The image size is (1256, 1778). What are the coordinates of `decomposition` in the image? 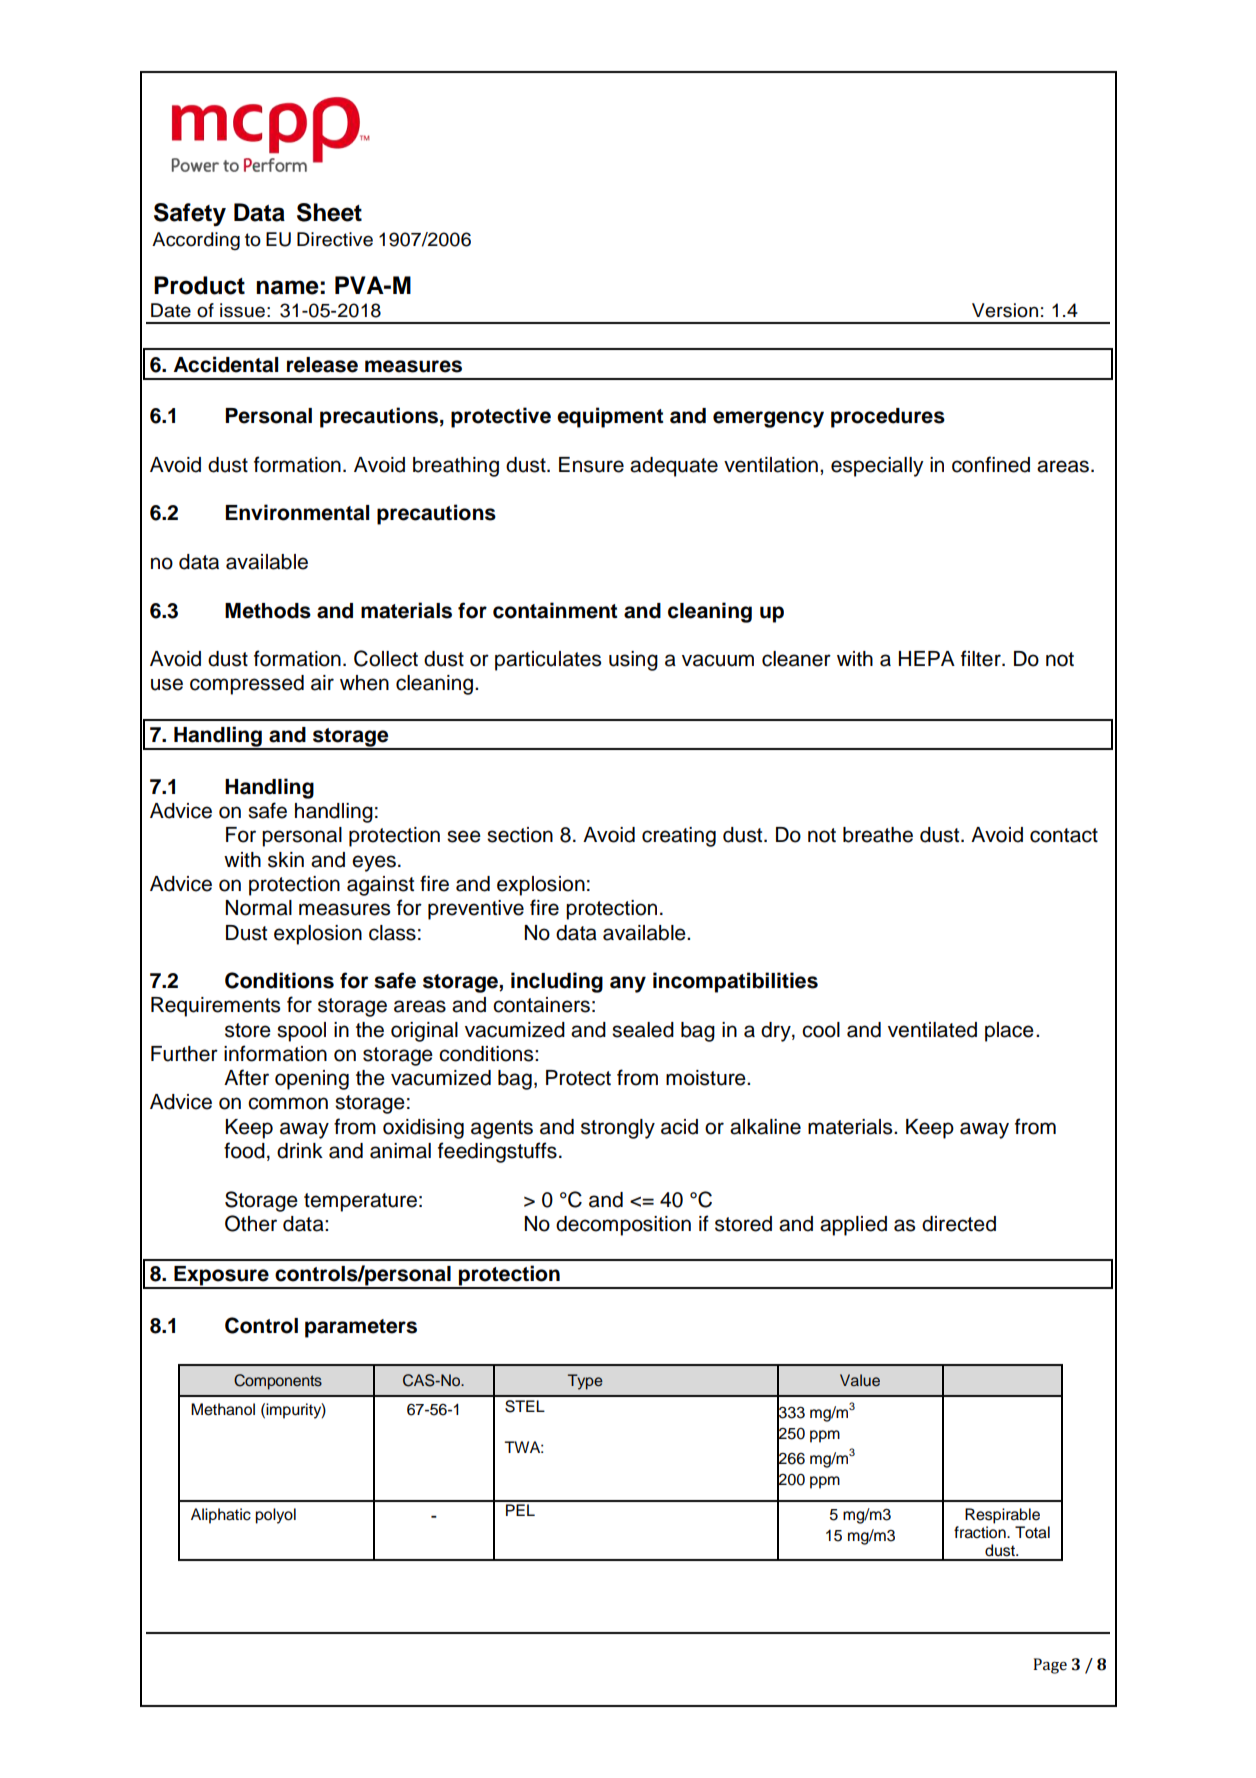 It's located at (623, 1226).
